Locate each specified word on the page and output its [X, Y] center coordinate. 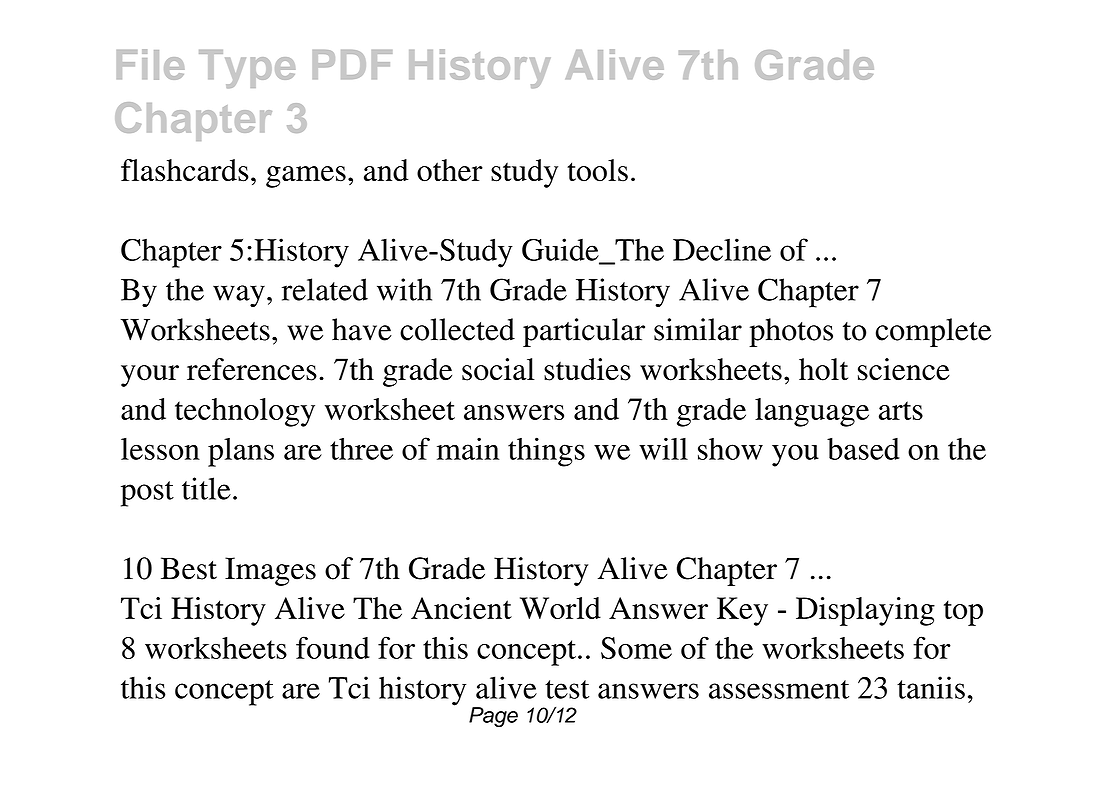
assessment [779, 689]
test [567, 689]
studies [587, 369]
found [333, 647]
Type [247, 69]
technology [245, 412]
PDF [352, 64]
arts [901, 410]
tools [597, 170]
